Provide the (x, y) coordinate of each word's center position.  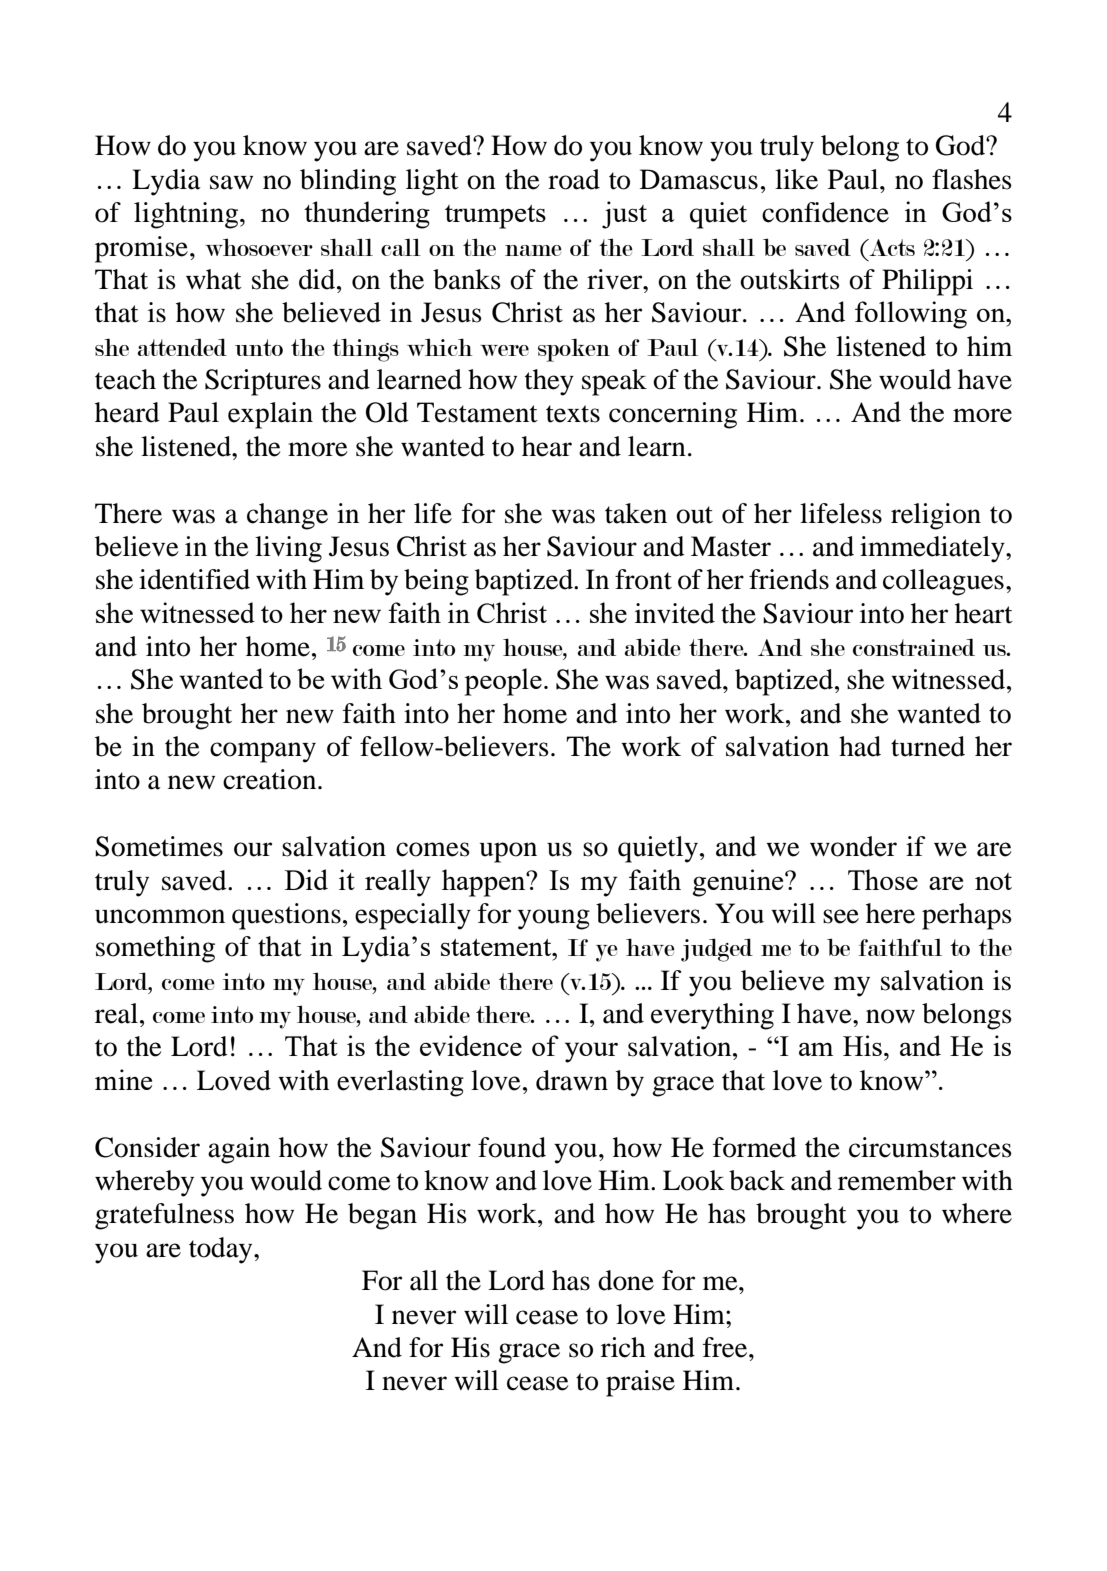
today (222, 1250)
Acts (891, 247)
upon (508, 852)
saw (231, 182)
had (860, 746)
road (574, 179)
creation (271, 779)
